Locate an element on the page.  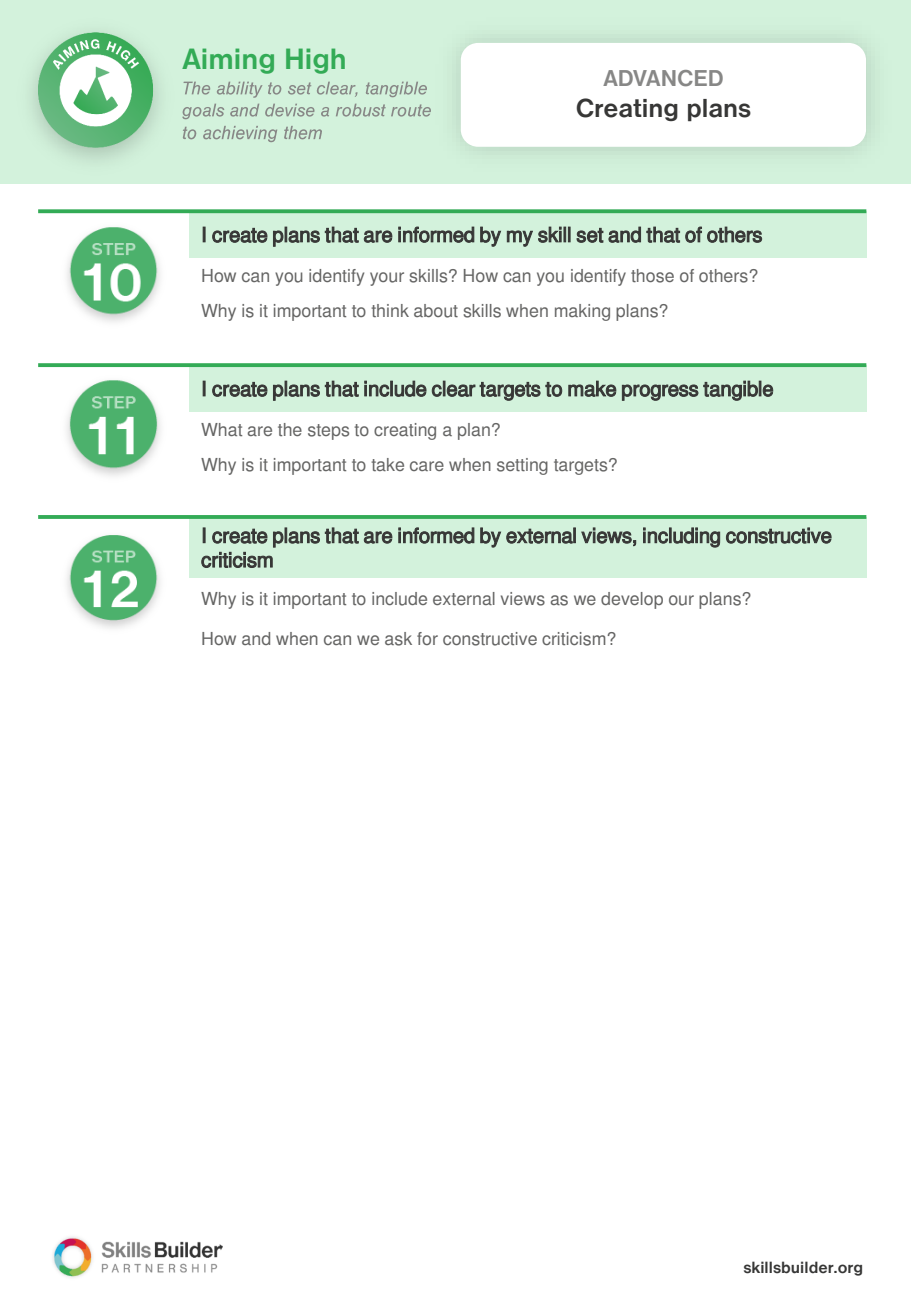
those is located at coordinates (652, 276).
